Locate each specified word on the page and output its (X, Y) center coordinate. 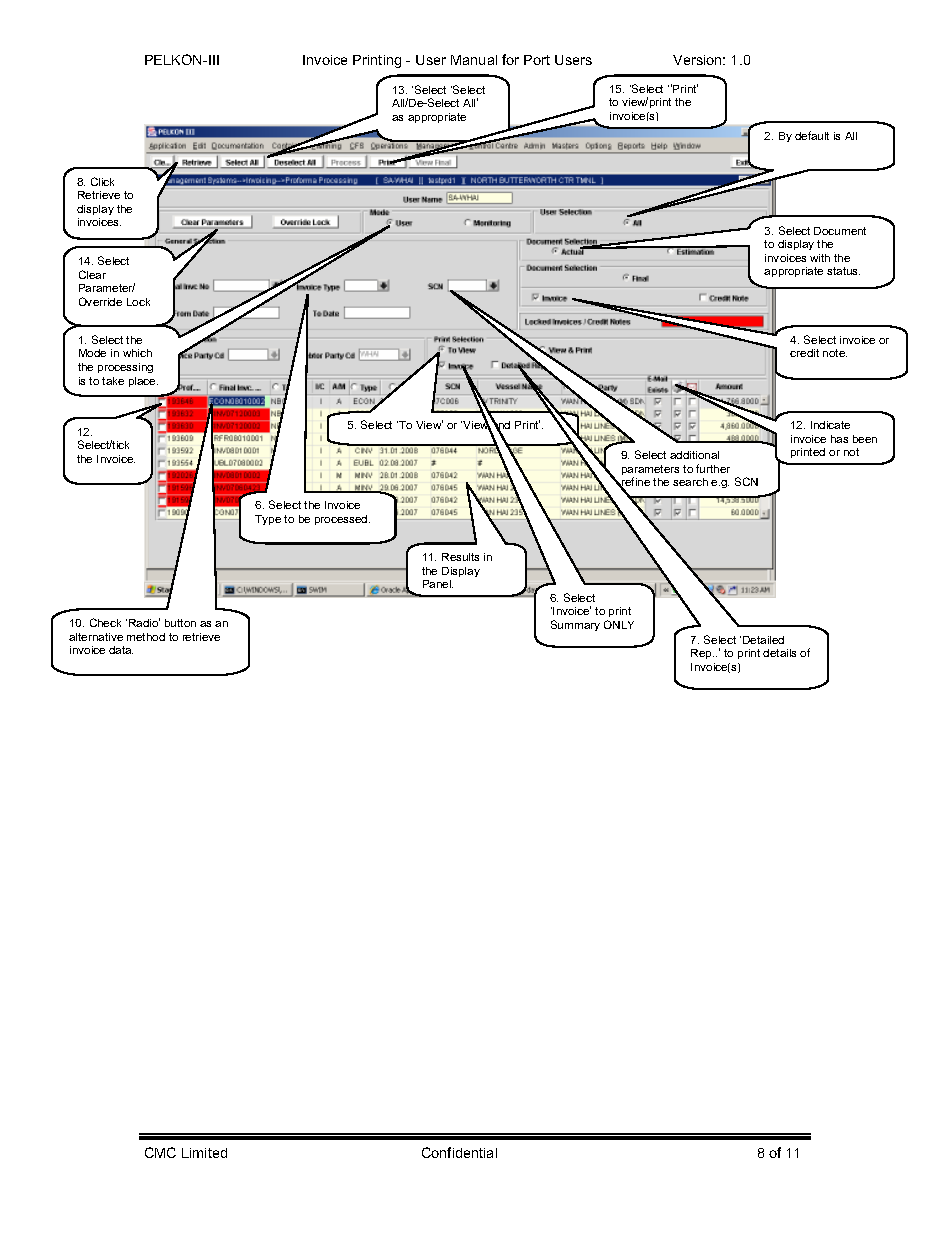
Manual (474, 60)
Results (460, 557)
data (121, 650)
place (143, 382)
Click (102, 181)
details (779, 653)
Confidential (459, 1152)
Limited (204, 1153)
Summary (575, 625)
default (812, 135)
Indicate (830, 425)
